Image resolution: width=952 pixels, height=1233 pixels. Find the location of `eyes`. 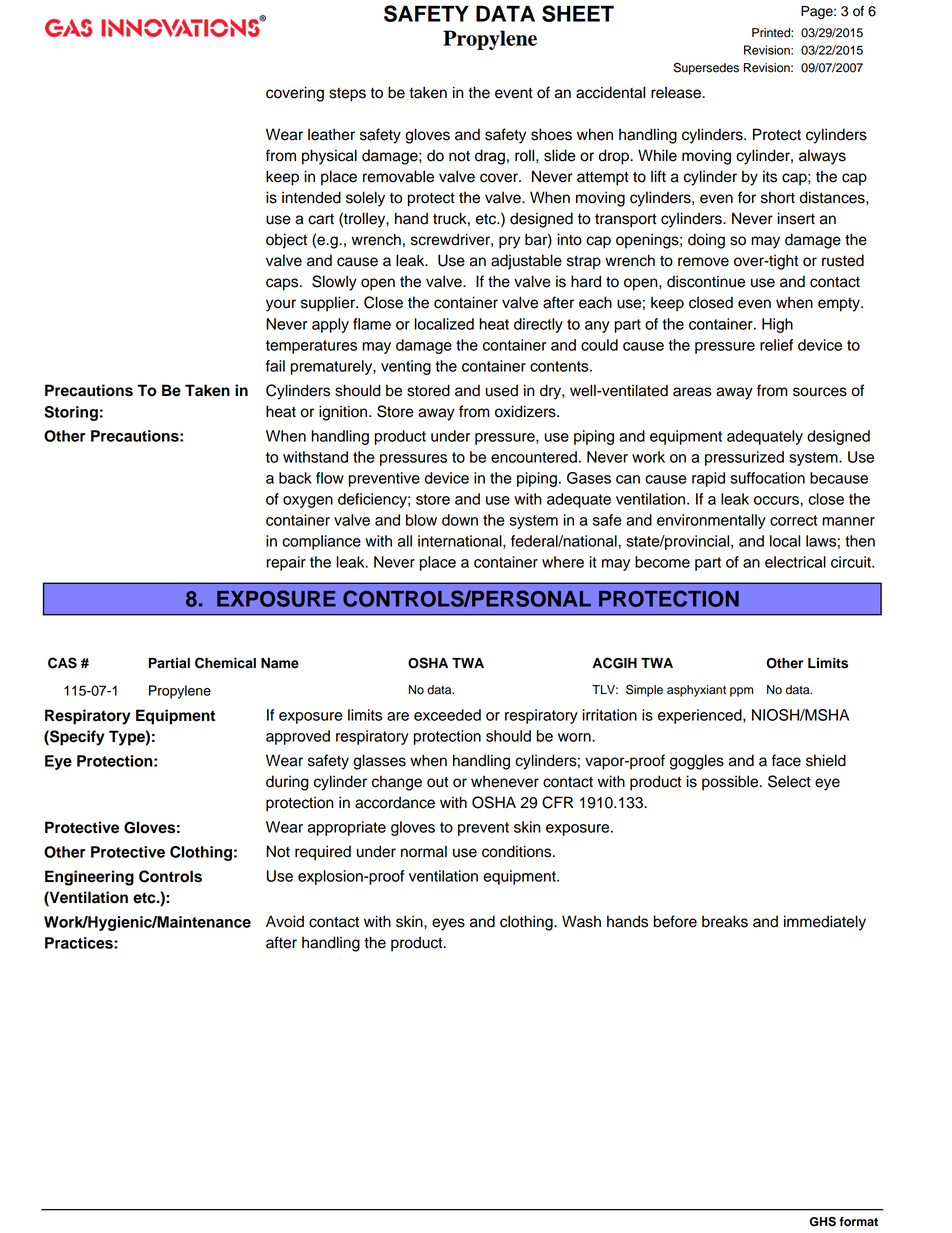

eyes is located at coordinates (448, 924).
